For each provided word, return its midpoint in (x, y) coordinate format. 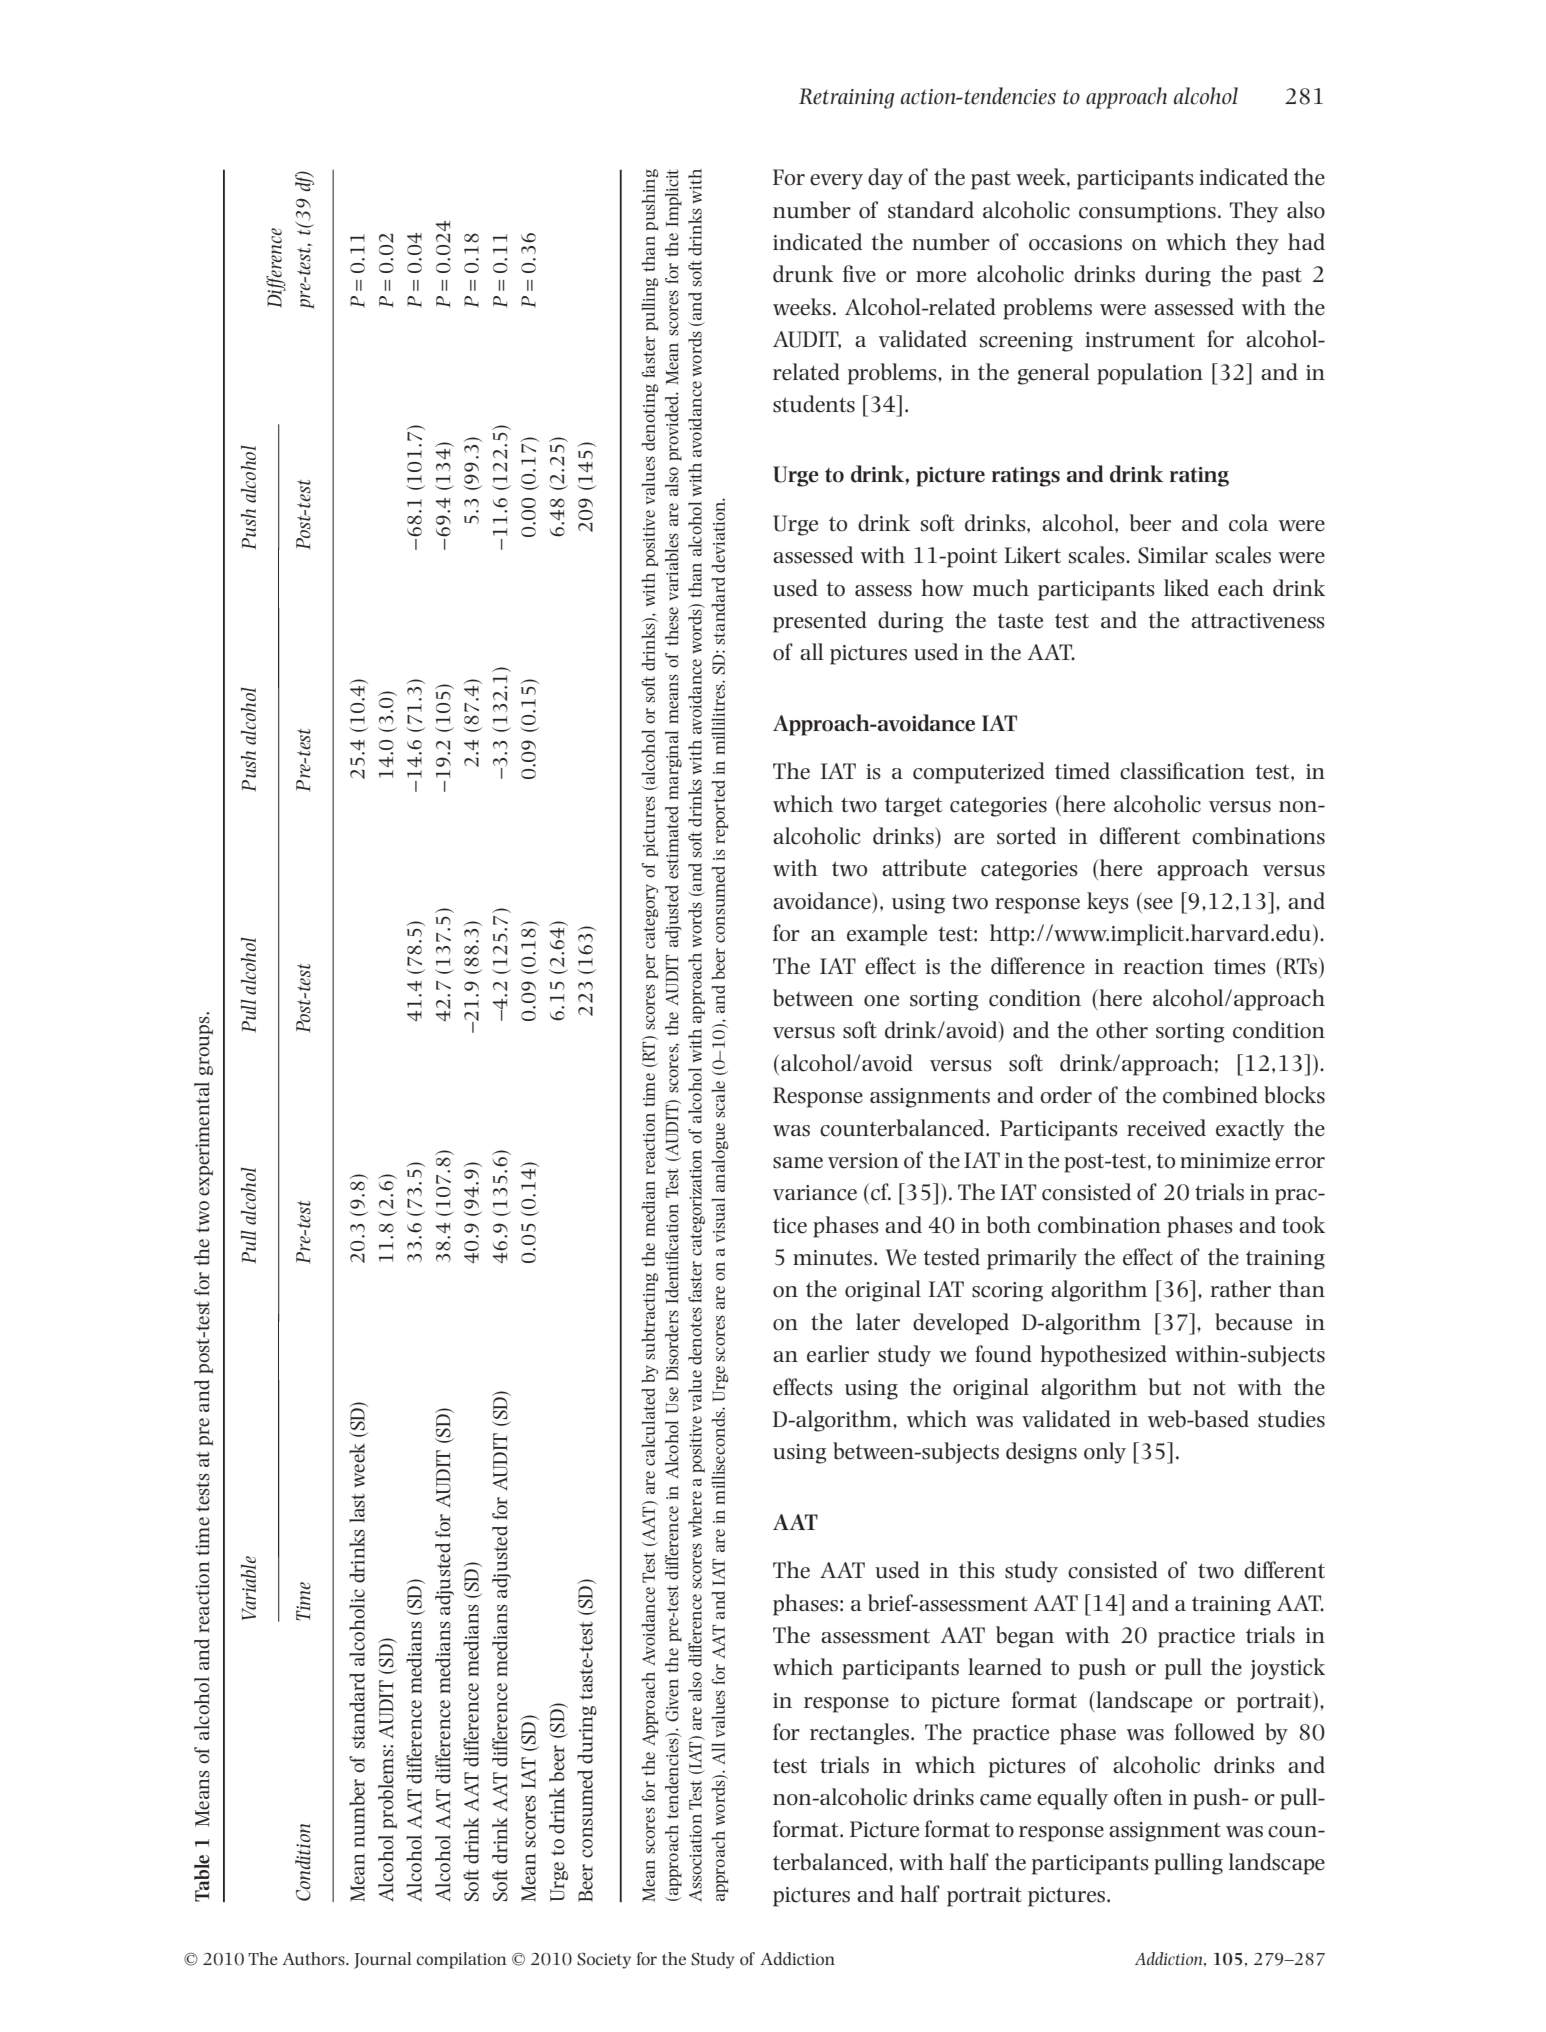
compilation (462, 1960)
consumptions (1147, 213)
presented (820, 622)
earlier (838, 1354)
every (836, 182)
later (878, 1322)
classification (1182, 771)
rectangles (859, 1734)
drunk (803, 274)
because (1253, 1322)
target (913, 807)
